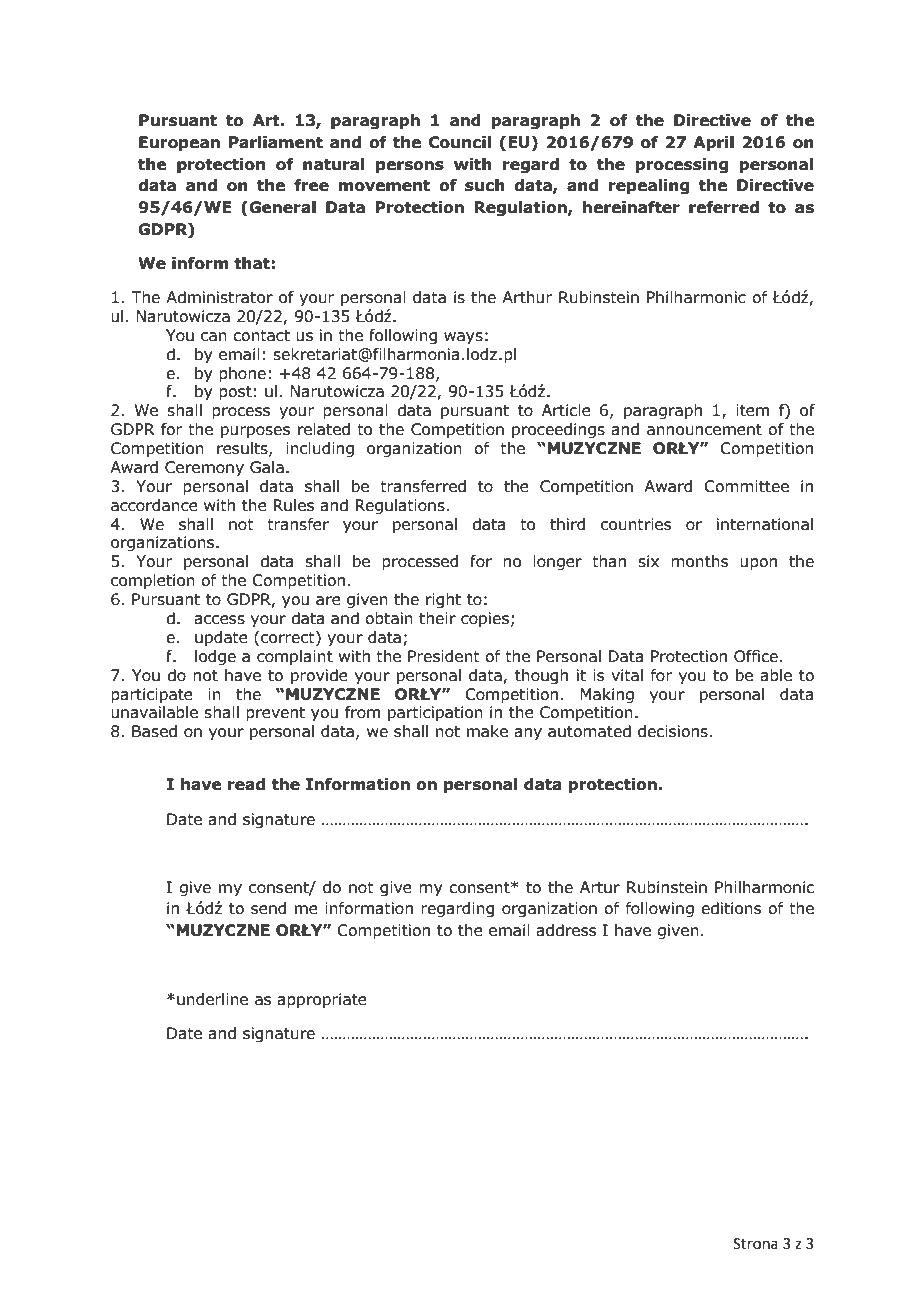  Describe the element at coordinates (731, 908) in the document. I see `editions` at that location.
